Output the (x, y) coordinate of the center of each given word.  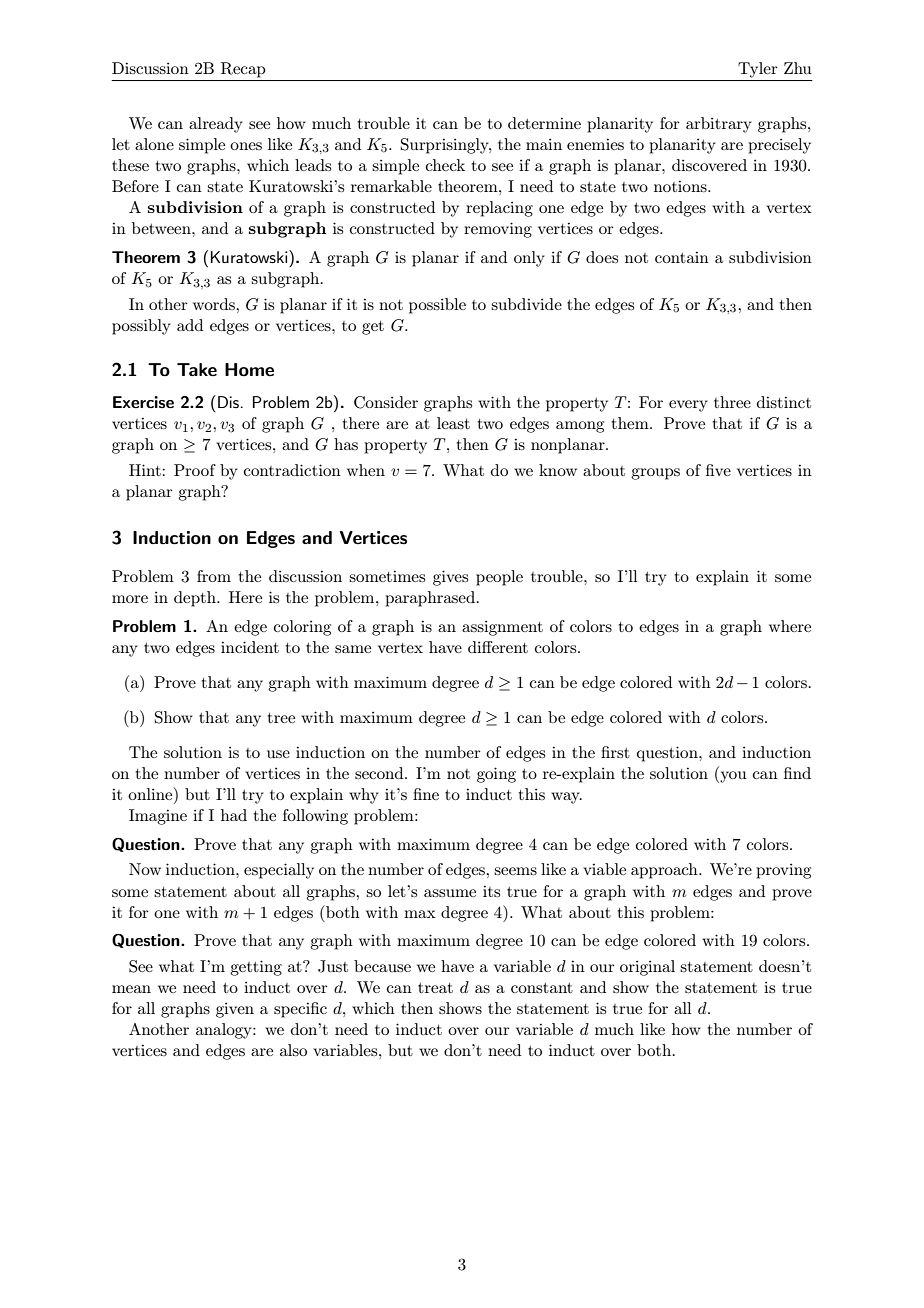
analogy (225, 1031)
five (718, 470)
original (647, 968)
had (234, 815)
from (214, 576)
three (732, 402)
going (496, 775)
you (732, 777)
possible (437, 306)
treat (435, 988)
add (190, 325)
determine (544, 123)
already (216, 125)
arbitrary (719, 125)
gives (450, 578)
